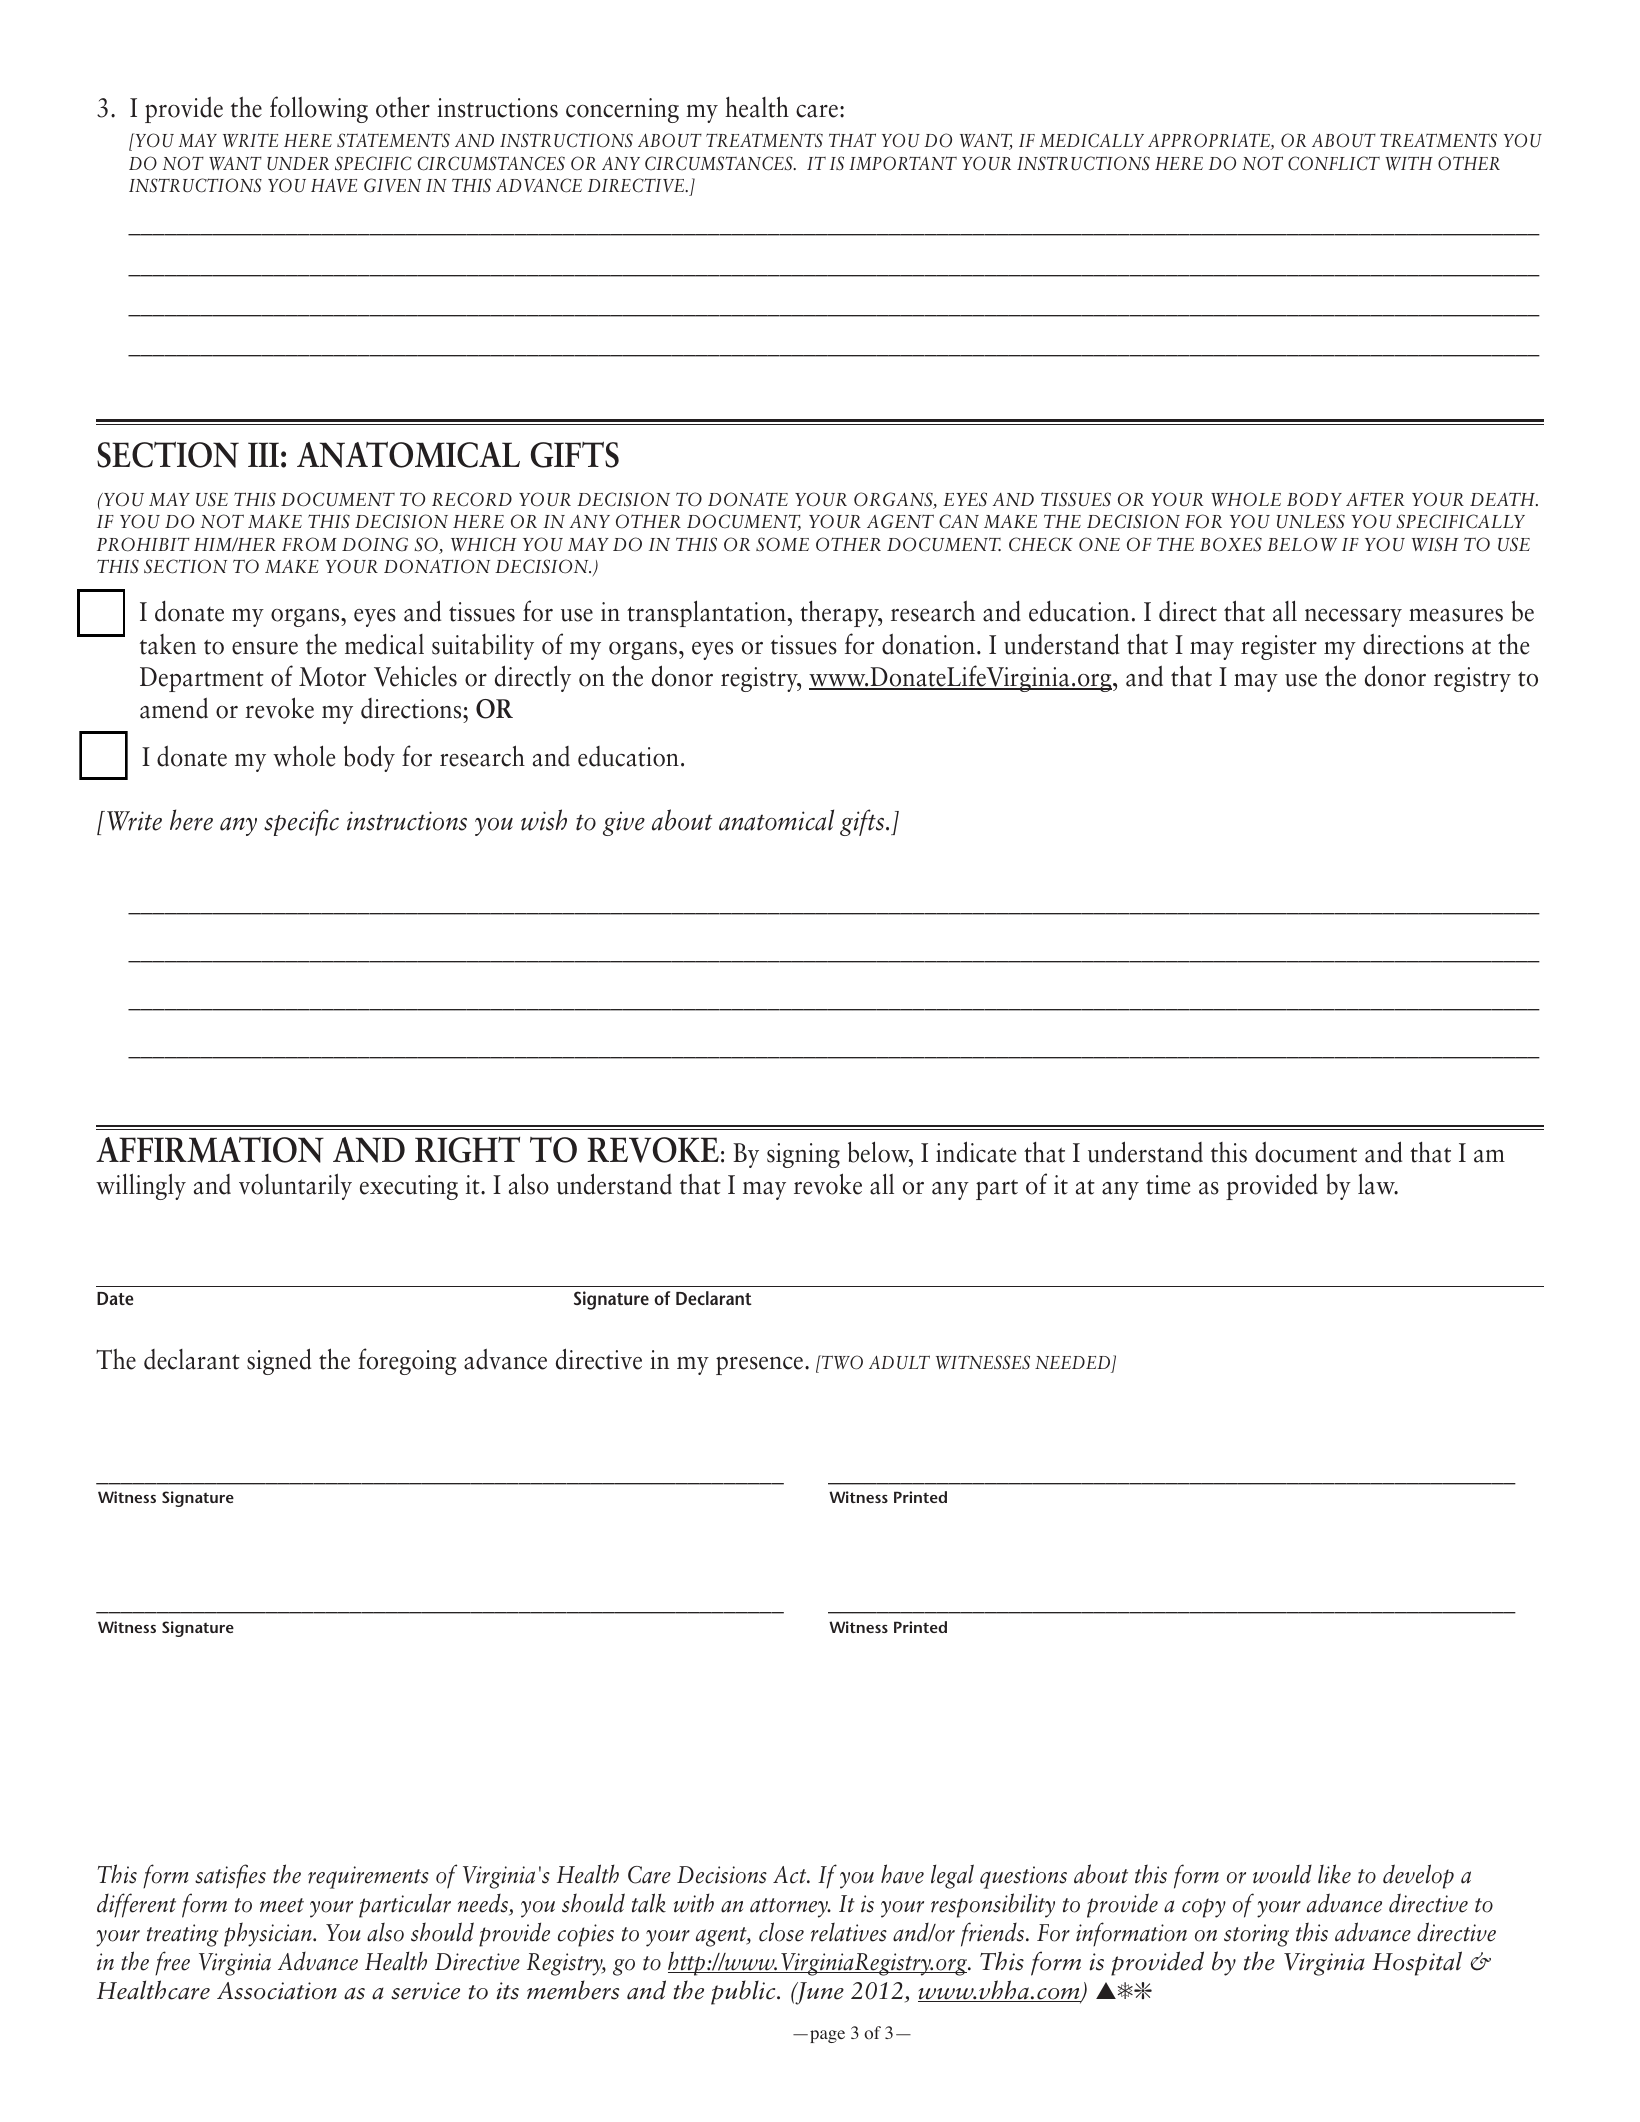 The width and height of the screenshot is (1640, 2122). What do you see at coordinates (803, 1155) in the screenshot?
I see `signing` at bounding box center [803, 1155].
